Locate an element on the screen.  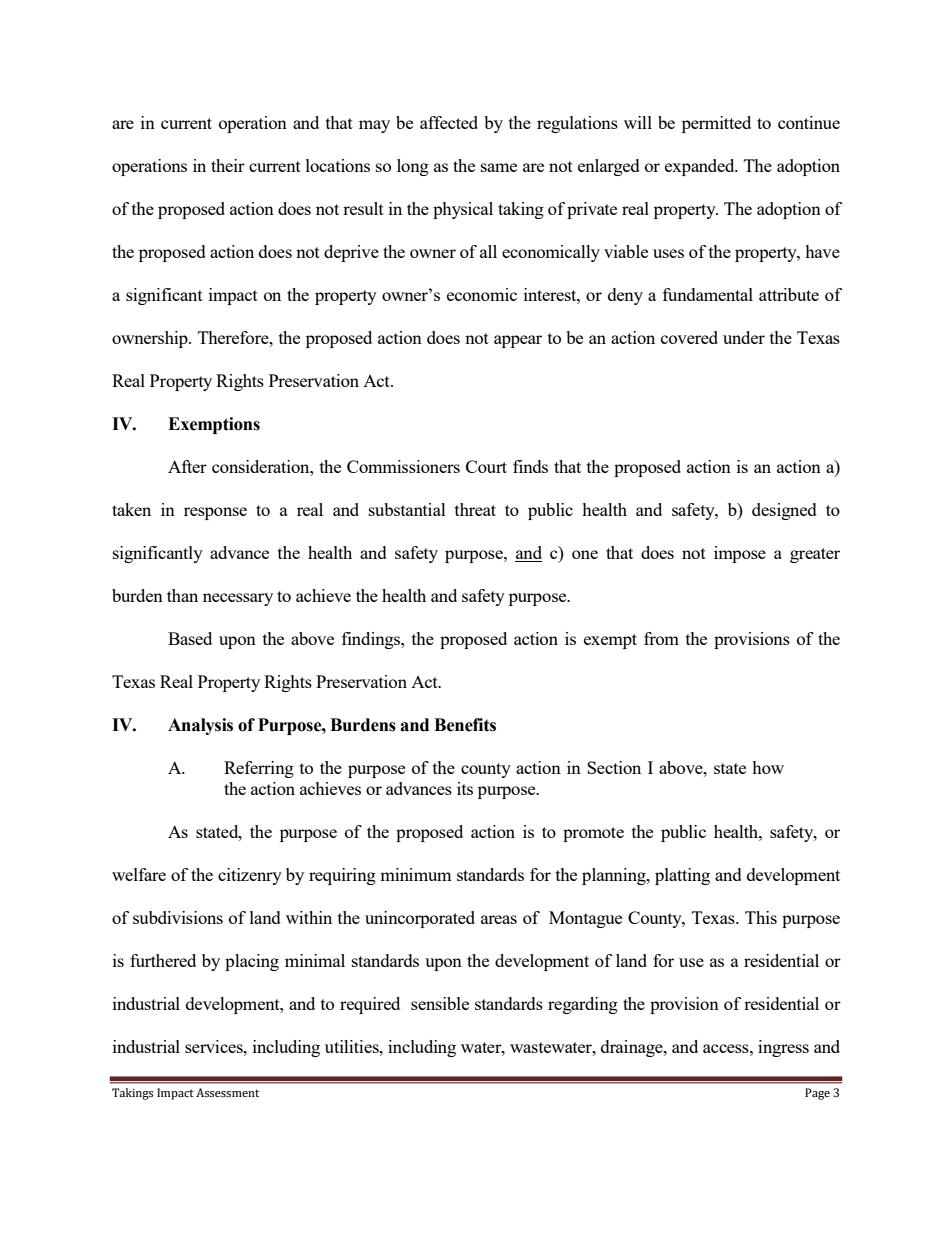
sensible is located at coordinates (440, 1003).
